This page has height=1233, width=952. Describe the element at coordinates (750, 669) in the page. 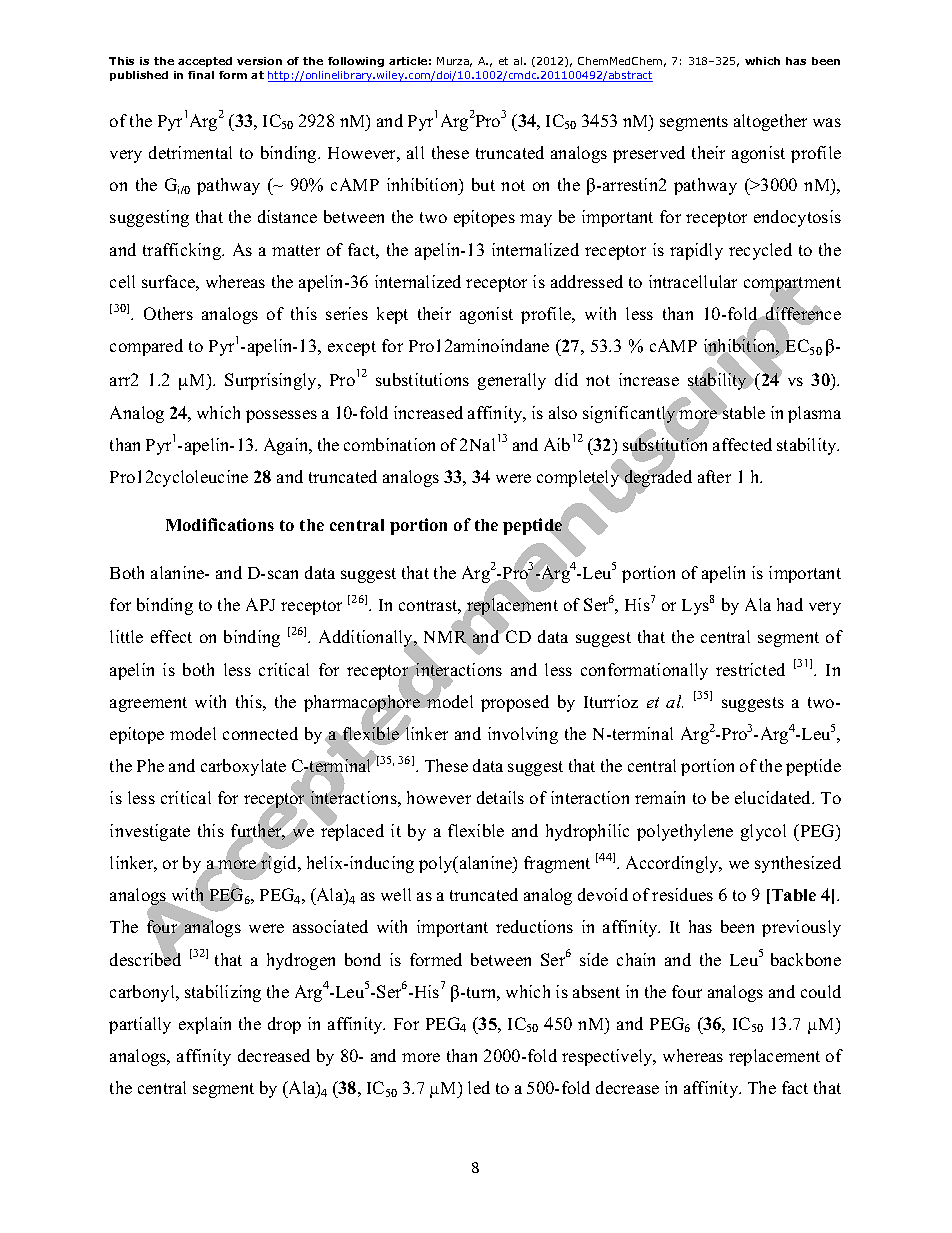

I see `restricted` at that location.
